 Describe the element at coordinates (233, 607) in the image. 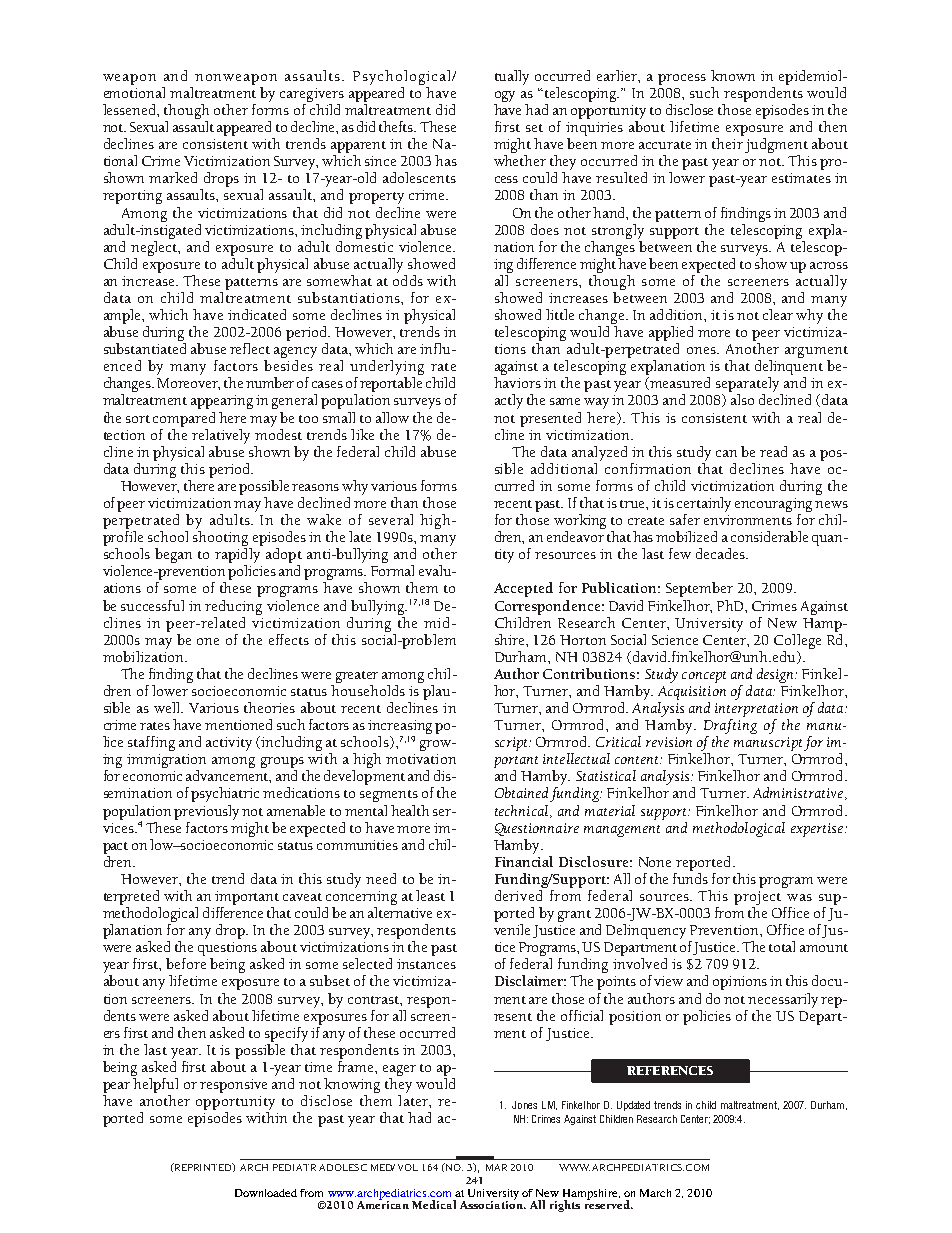

I see `reducing` at that location.
